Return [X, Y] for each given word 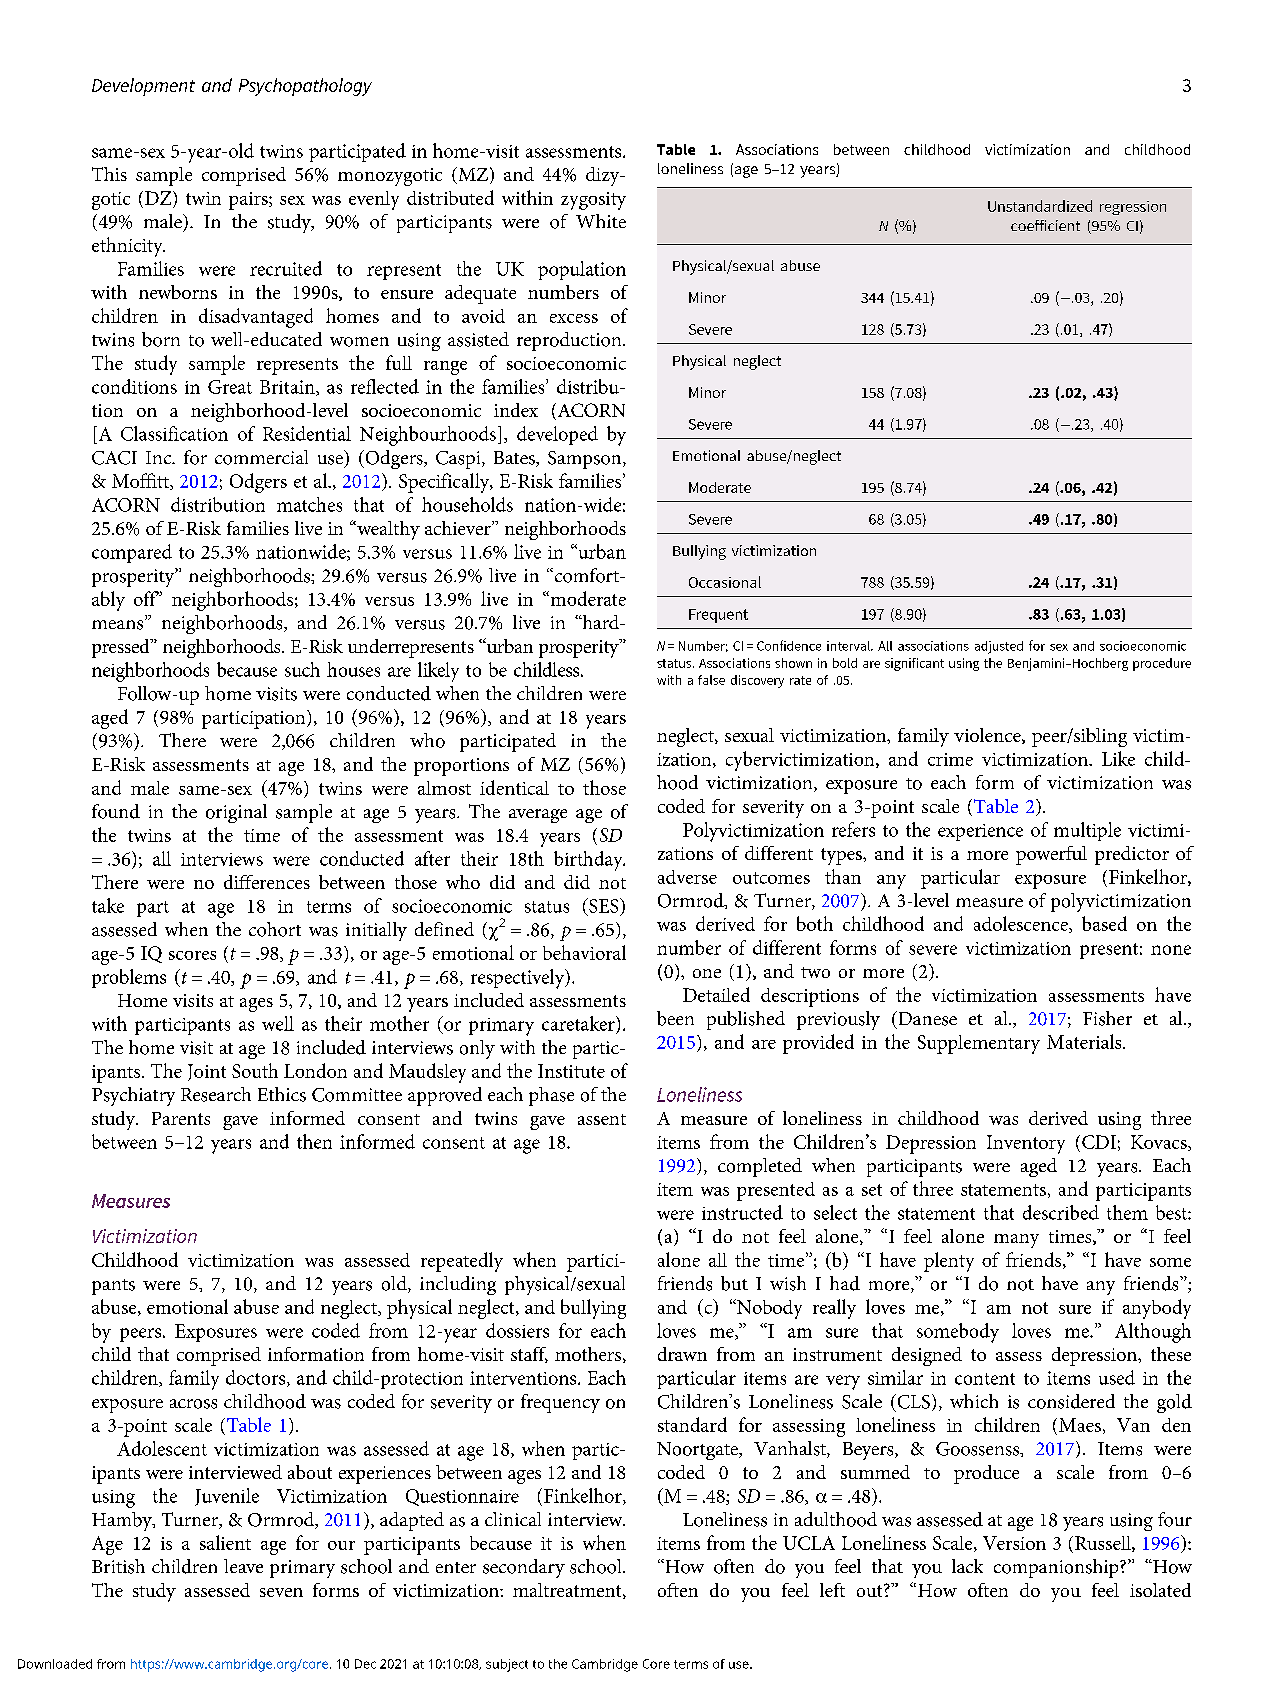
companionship [1057, 1568]
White [601, 221]
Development [143, 87]
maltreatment [568, 1591]
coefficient [1045, 225]
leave [243, 1566]
